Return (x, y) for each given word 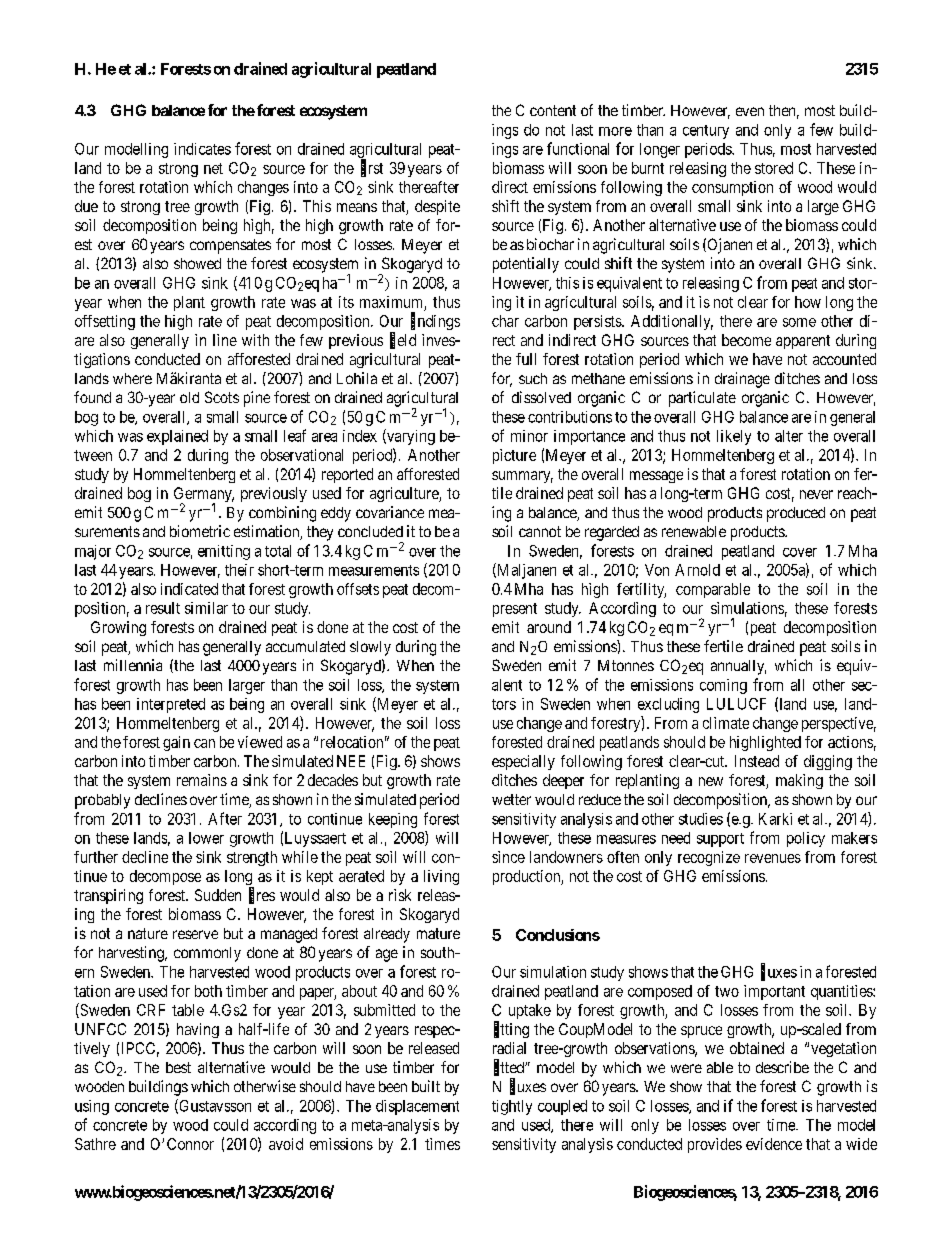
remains (202, 780)
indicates (202, 149)
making (799, 781)
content (553, 110)
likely (734, 437)
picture (514, 456)
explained (177, 437)
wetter (511, 799)
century (706, 132)
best (178, 1067)
